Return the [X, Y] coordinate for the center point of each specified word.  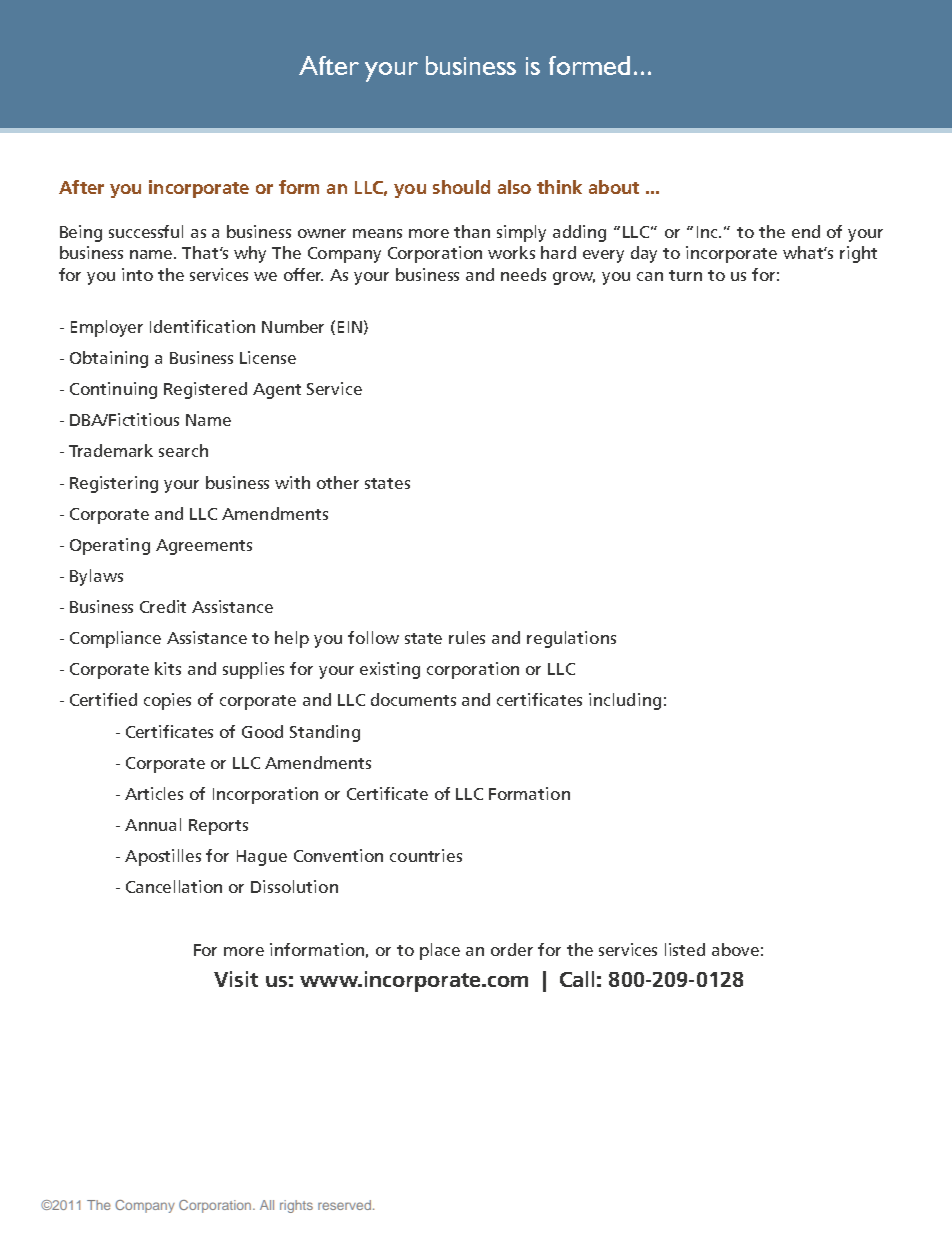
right [858, 254]
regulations [571, 639]
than [472, 231]
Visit [236, 979]
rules [467, 637]
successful [146, 231]
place [440, 951]
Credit [163, 606]
